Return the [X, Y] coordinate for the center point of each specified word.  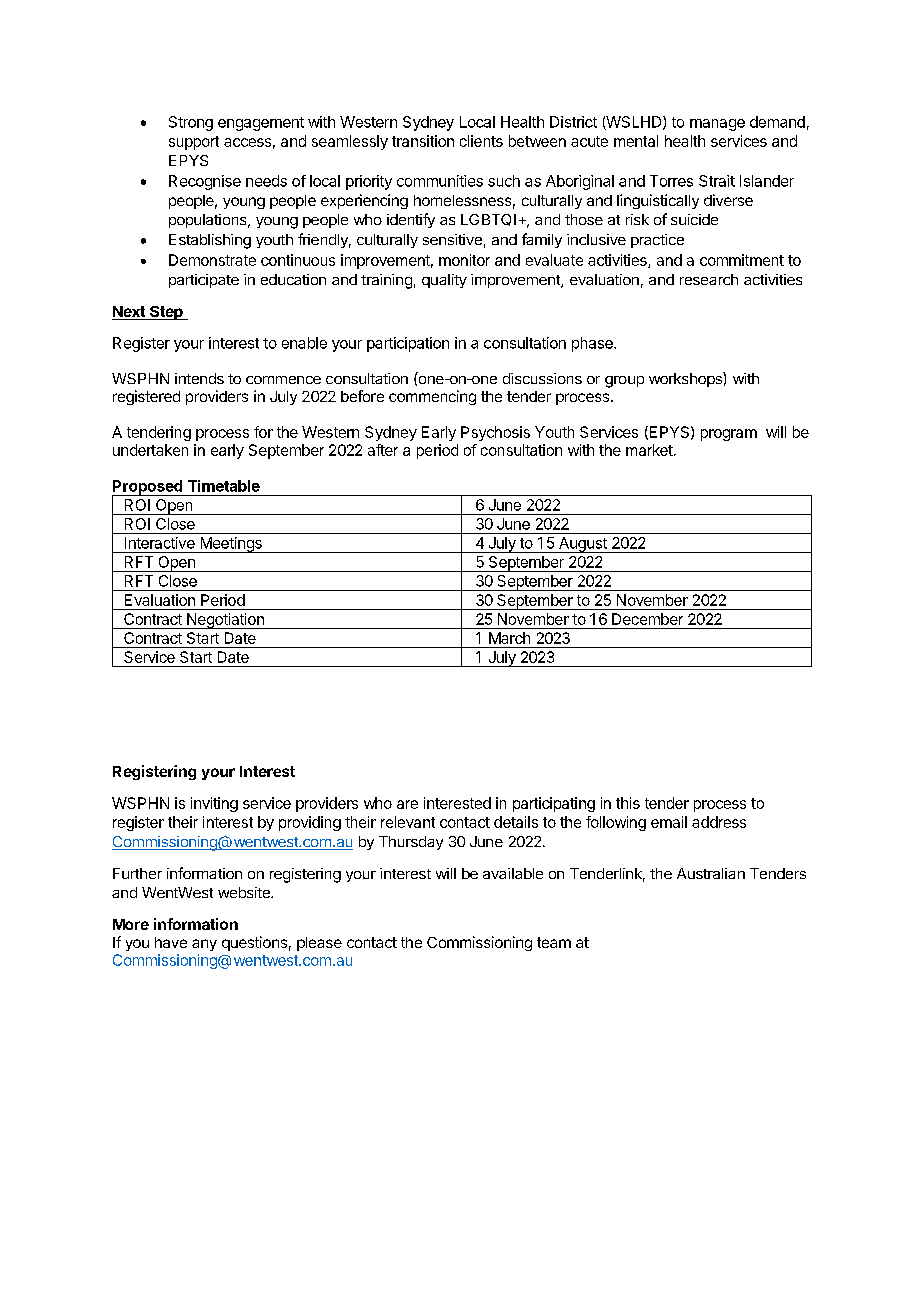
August [582, 545]
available [513, 873]
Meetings [231, 545]
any [204, 945]
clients [481, 141]
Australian [711, 873]
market [650, 450]
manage [717, 125]
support [194, 143]
